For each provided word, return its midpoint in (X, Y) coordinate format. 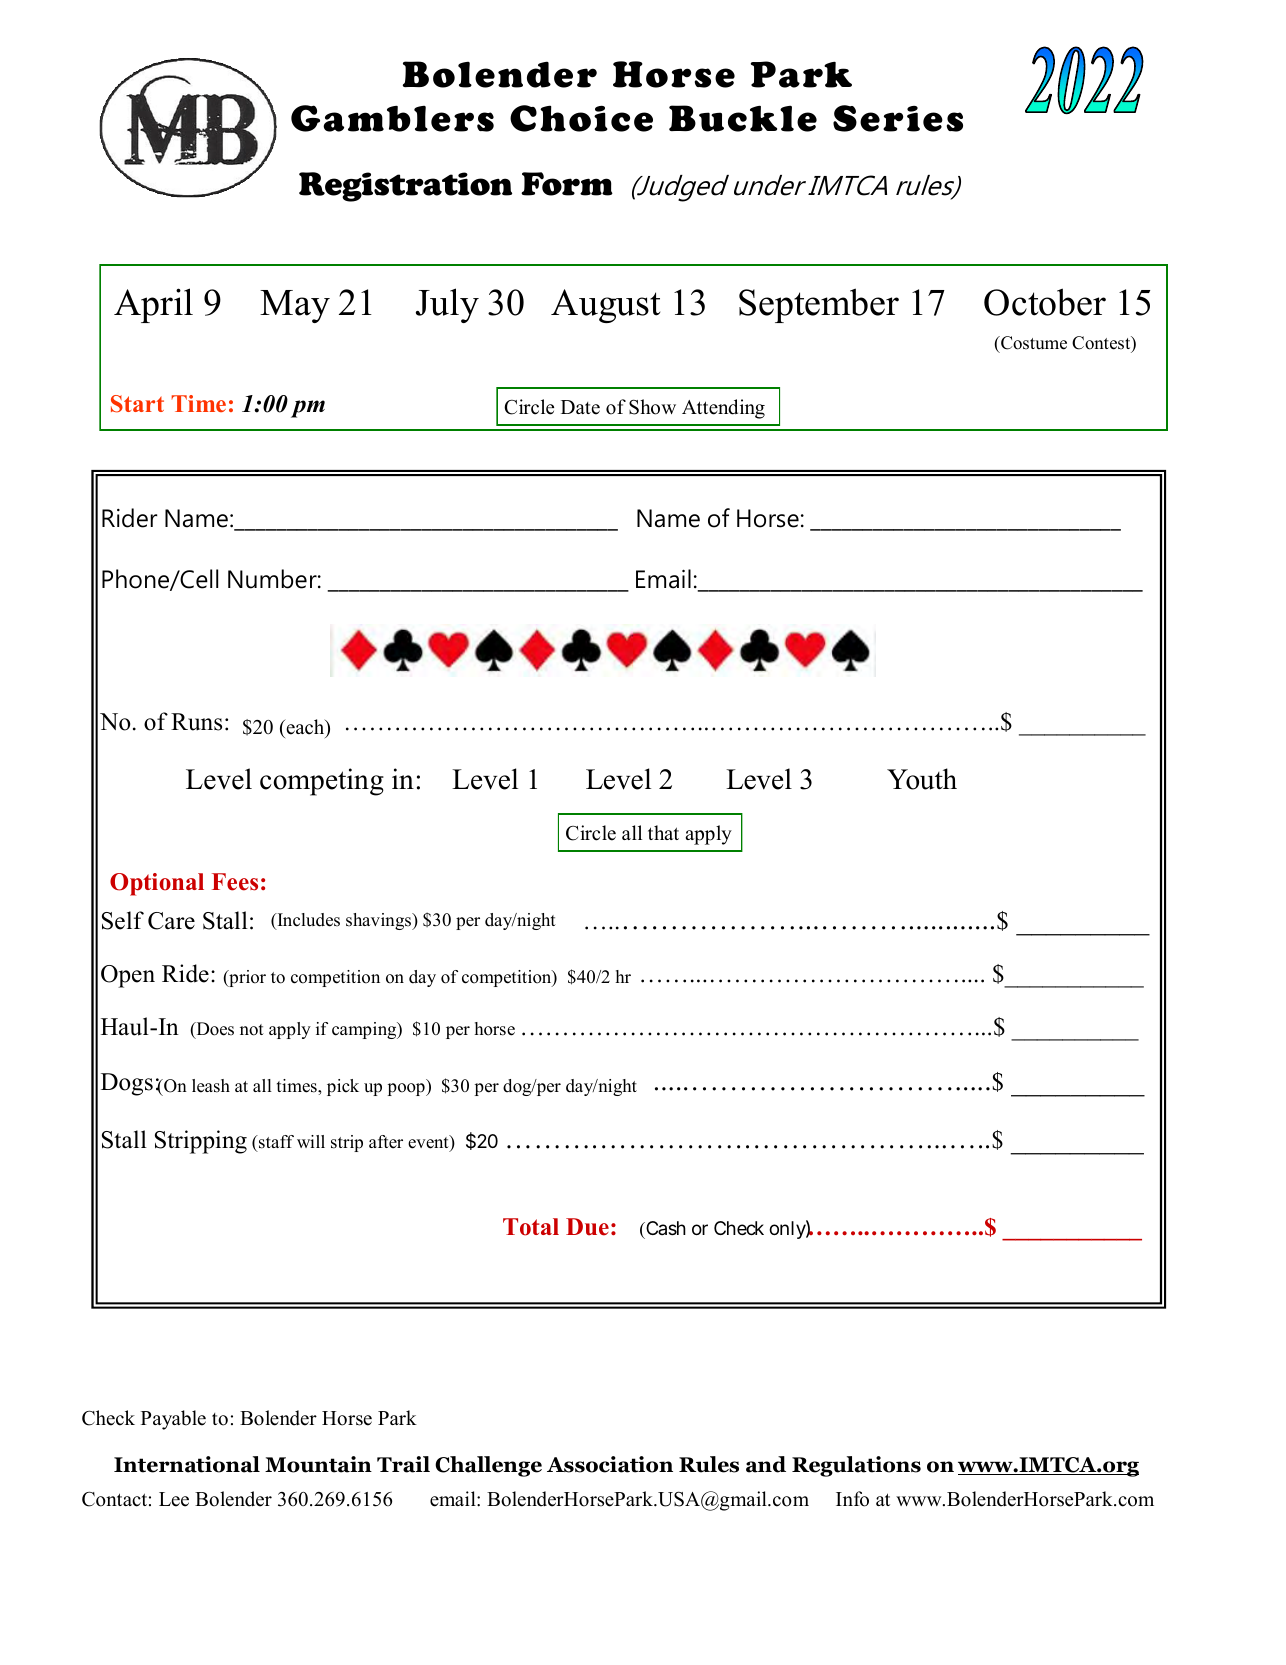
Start (137, 404)
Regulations (856, 1466)
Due (587, 1227)
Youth (922, 779)
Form (567, 184)
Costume (1033, 343)
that (663, 832)
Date (580, 407)
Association (610, 1464)
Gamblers (392, 118)
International (187, 1464)
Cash (665, 1228)
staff (275, 1143)
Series (898, 118)
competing (322, 782)
